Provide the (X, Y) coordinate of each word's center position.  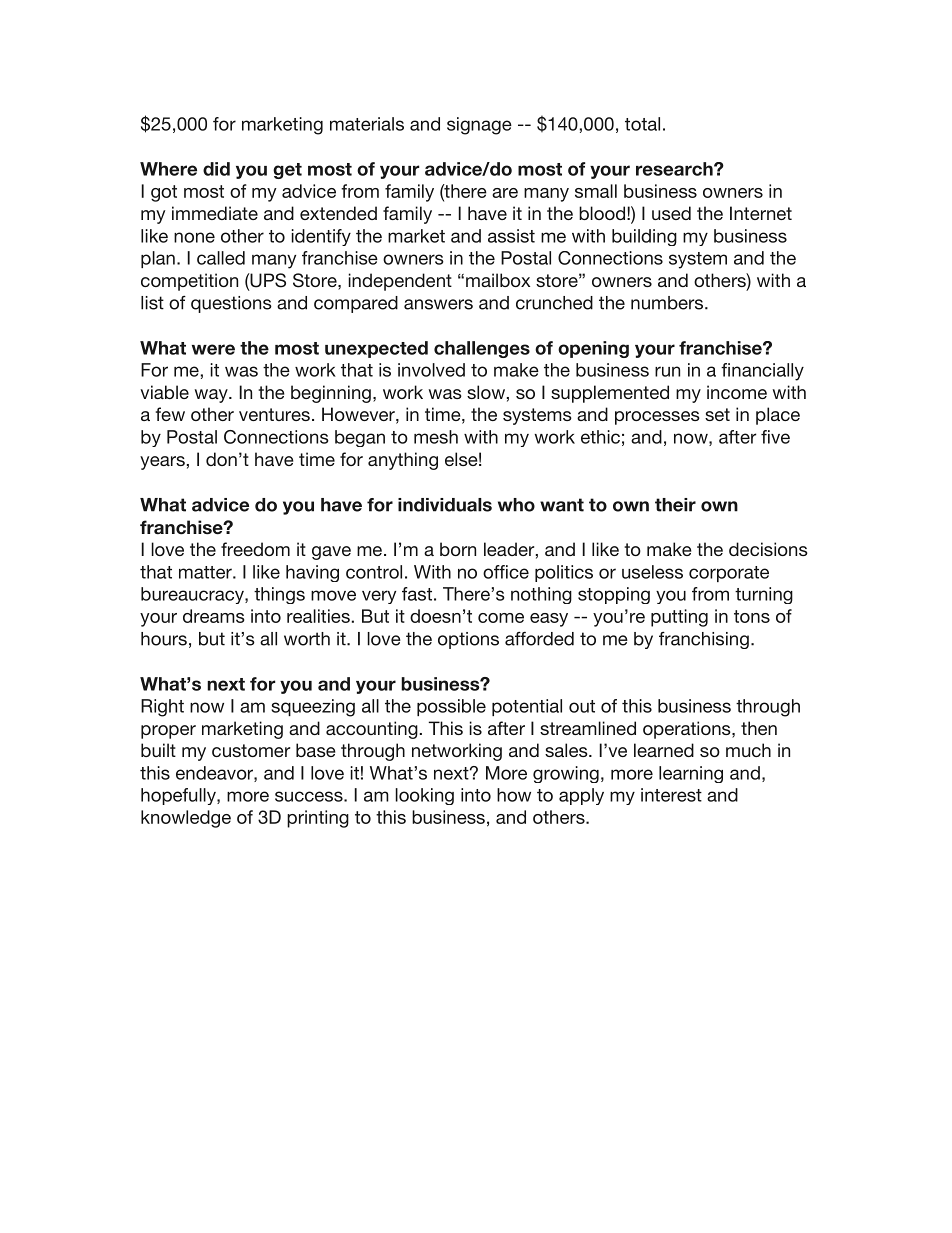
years (162, 463)
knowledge (186, 819)
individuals (445, 505)
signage (479, 126)
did (216, 169)
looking (424, 796)
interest (671, 795)
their (675, 505)
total (642, 124)
